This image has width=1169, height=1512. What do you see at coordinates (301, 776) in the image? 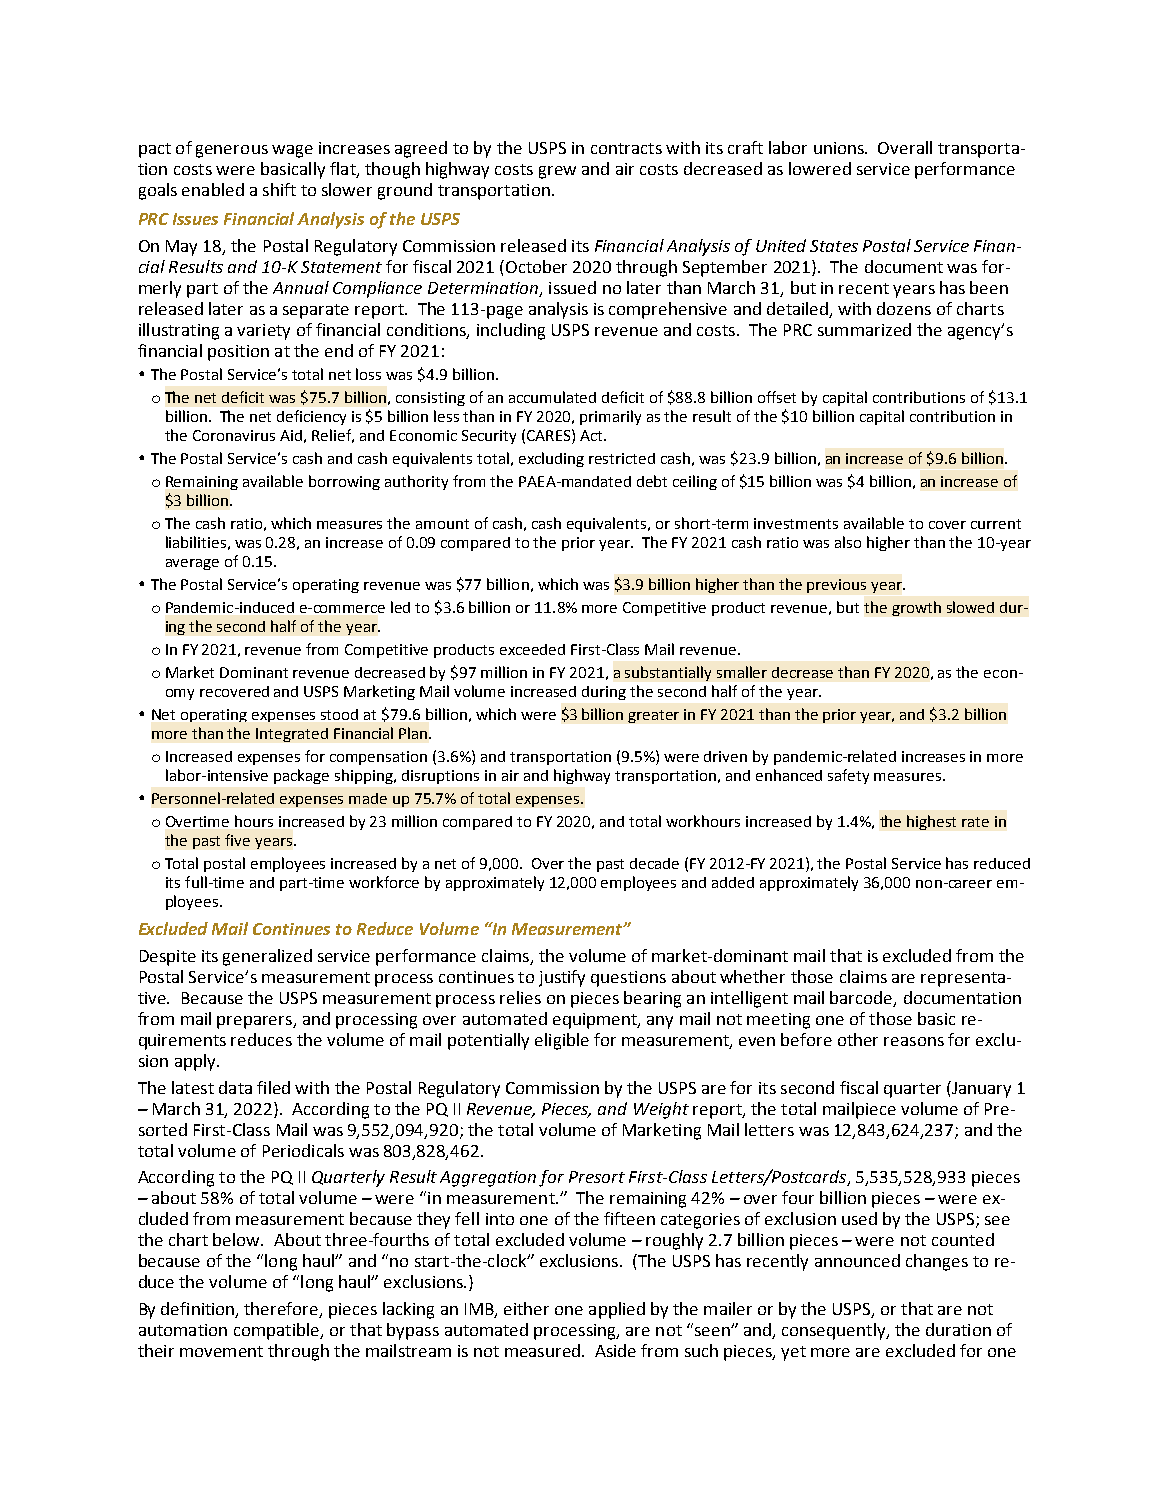
I see `package` at bounding box center [301, 776].
